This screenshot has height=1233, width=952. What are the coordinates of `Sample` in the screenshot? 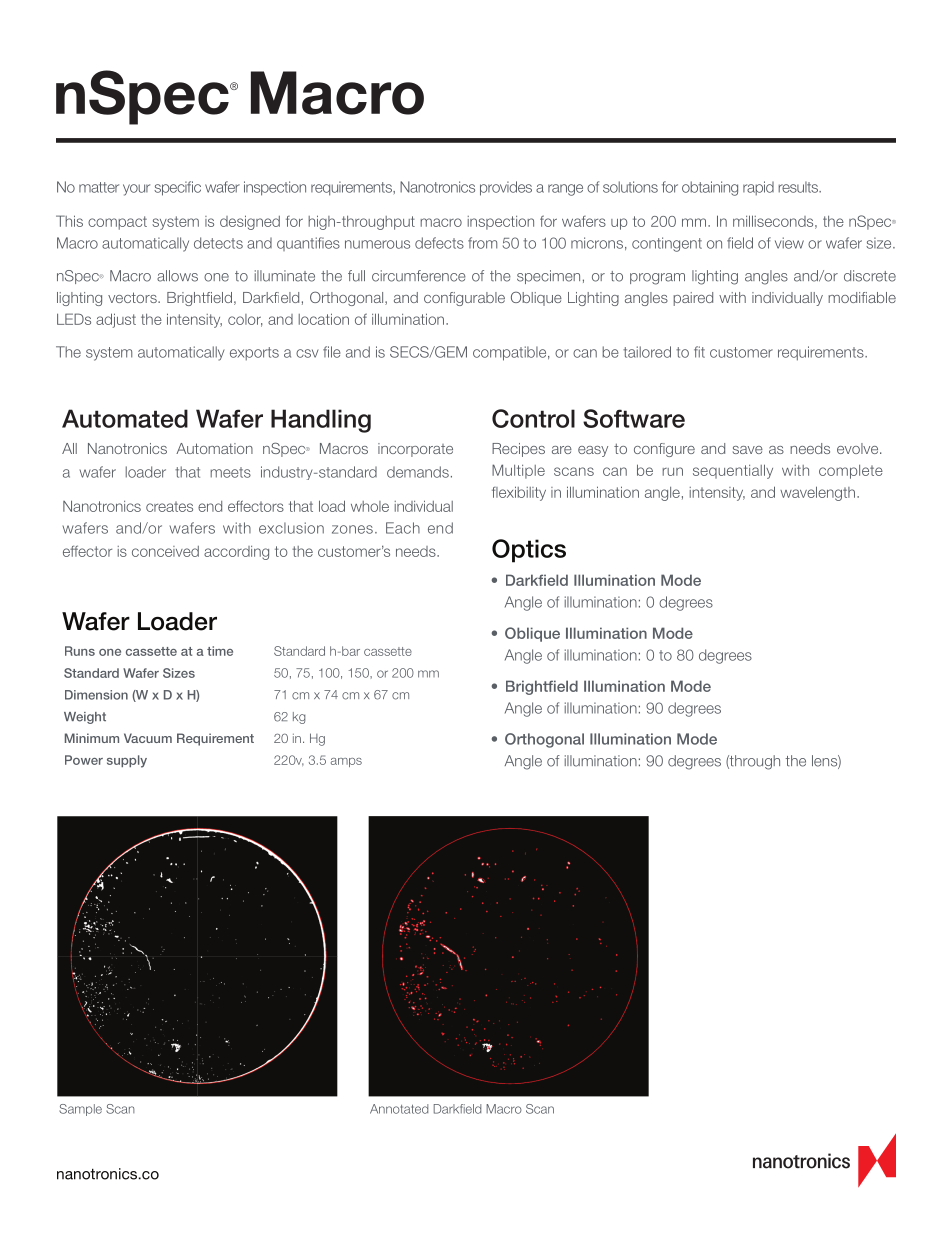 It's located at (80, 1110).
